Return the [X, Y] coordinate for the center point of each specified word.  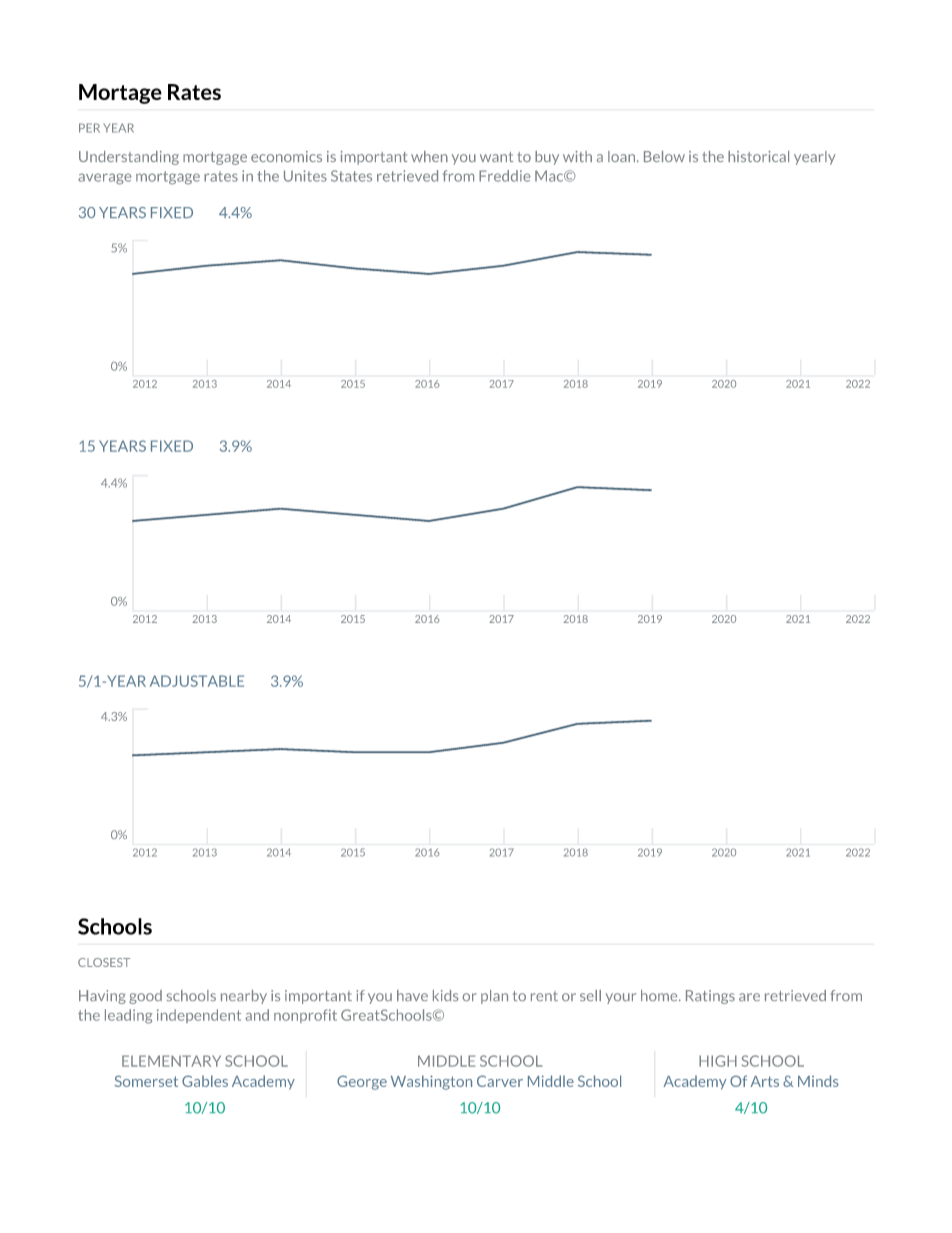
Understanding [129, 158]
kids [445, 995]
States [351, 176]
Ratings [710, 997]
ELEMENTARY [171, 1061]
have [412, 995]
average [104, 179]
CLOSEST [104, 962]
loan [623, 156]
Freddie [504, 176]
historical [758, 156]
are [749, 997]
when [429, 156]
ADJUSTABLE [197, 681]
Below [664, 156]
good [145, 997]
